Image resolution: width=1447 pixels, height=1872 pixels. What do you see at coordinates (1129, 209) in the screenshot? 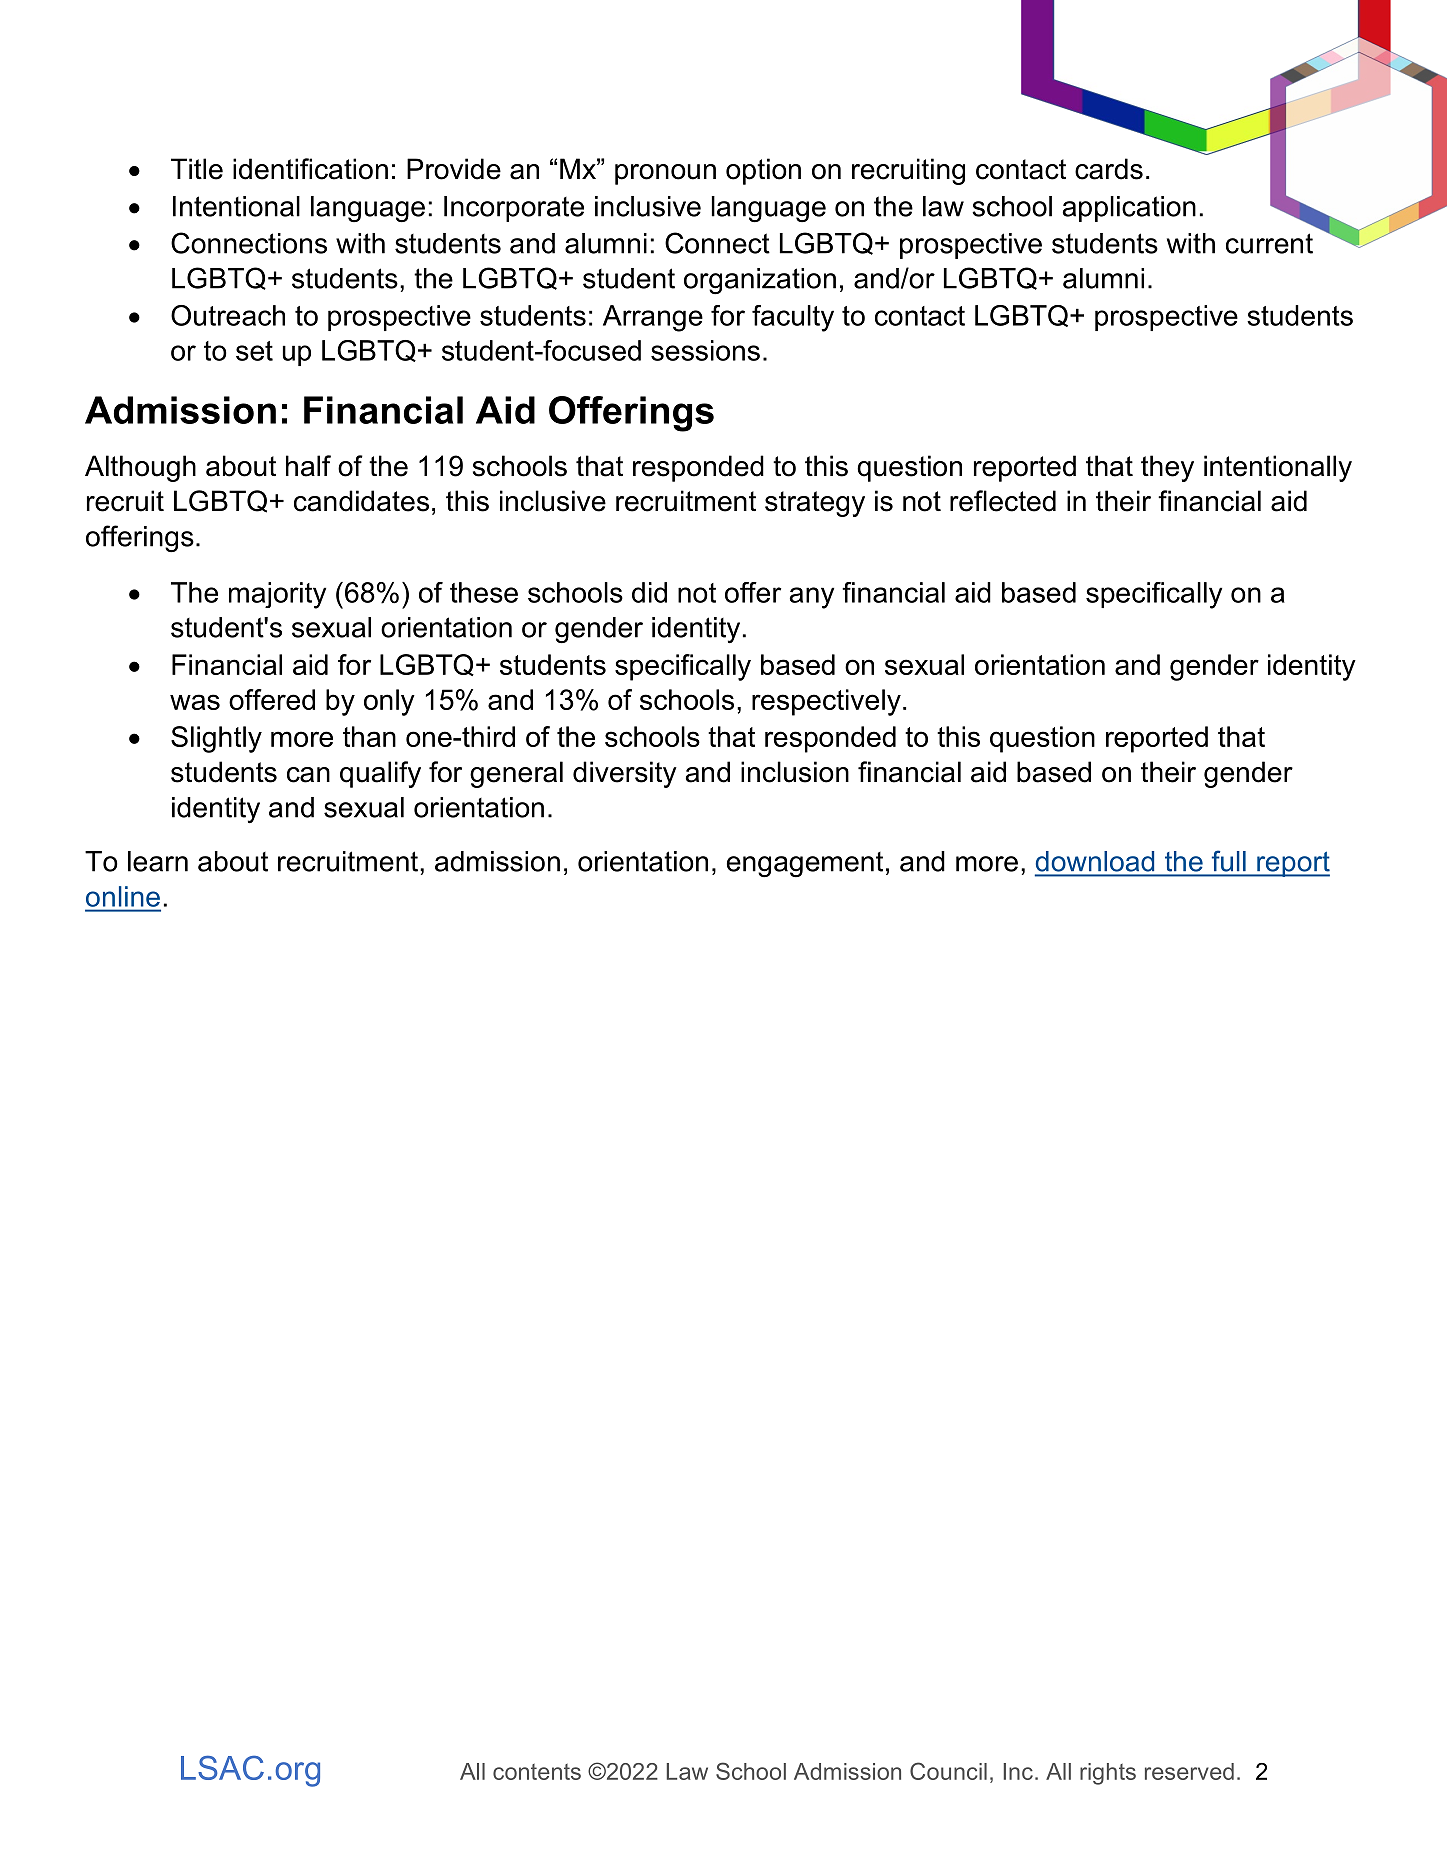
I see `application` at bounding box center [1129, 209].
